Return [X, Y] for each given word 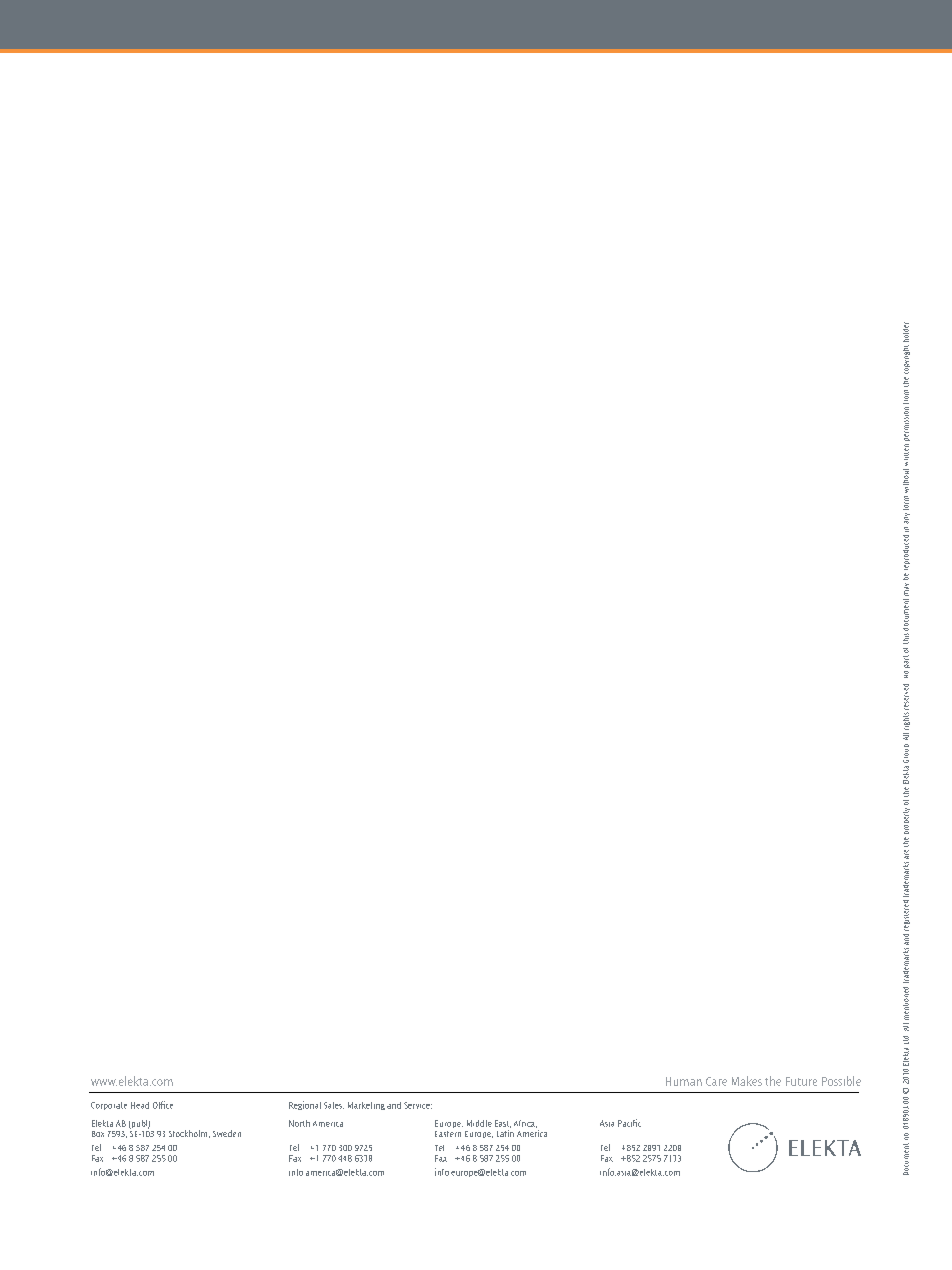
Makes [747, 1081]
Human [684, 1081]
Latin [505, 1132]
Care [716, 1081]
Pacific [629, 1123]
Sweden [227, 1133]
